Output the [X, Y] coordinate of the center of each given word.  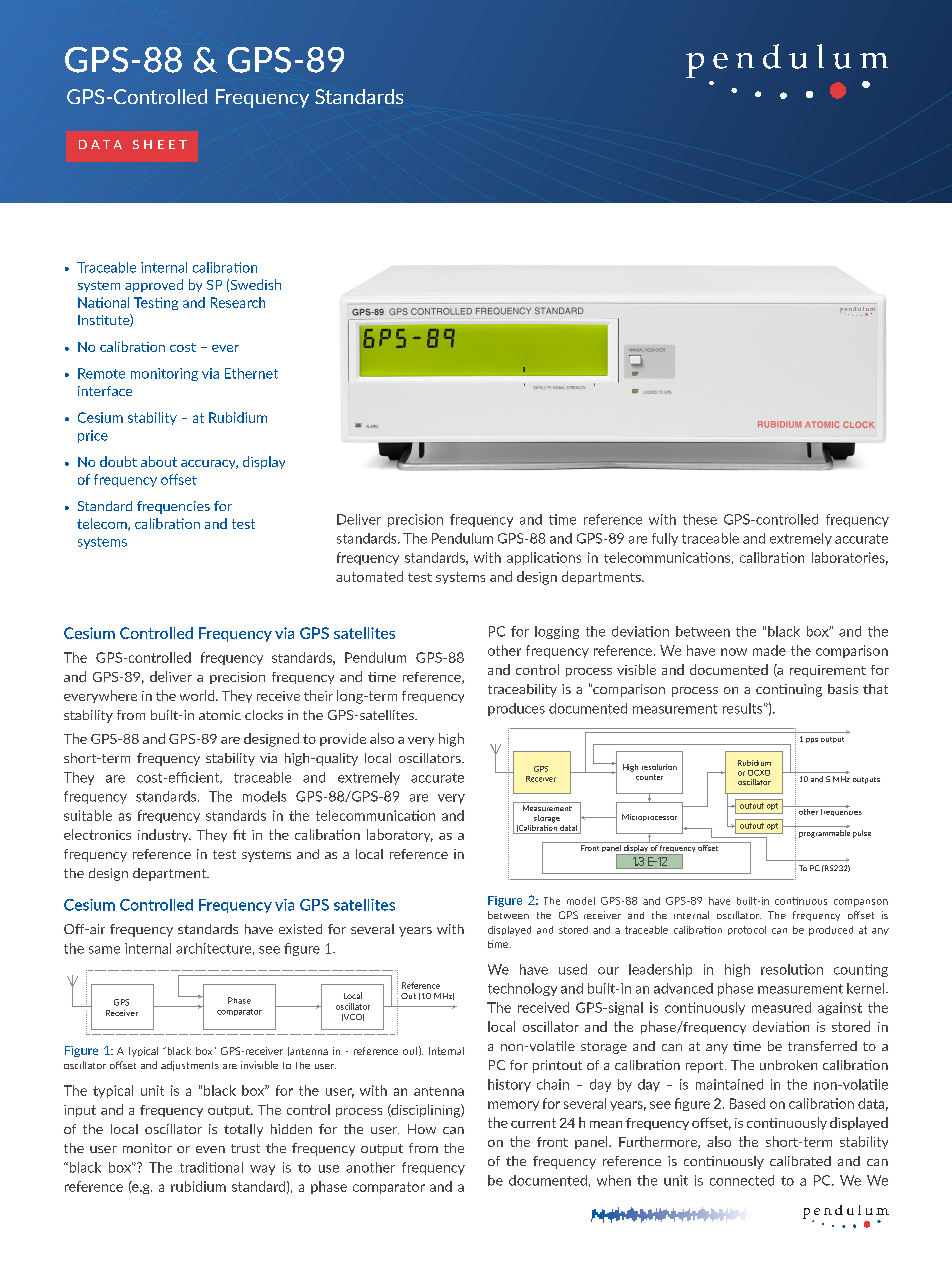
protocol [747, 930]
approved [154, 285]
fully [665, 539]
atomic [220, 715]
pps [812, 740]
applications [544, 558]
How [422, 1129]
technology [522, 989]
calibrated [800, 1161]
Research [238, 302]
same [104, 950]
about [159, 461]
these [700, 519]
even [210, 1149]
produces [516, 709]
